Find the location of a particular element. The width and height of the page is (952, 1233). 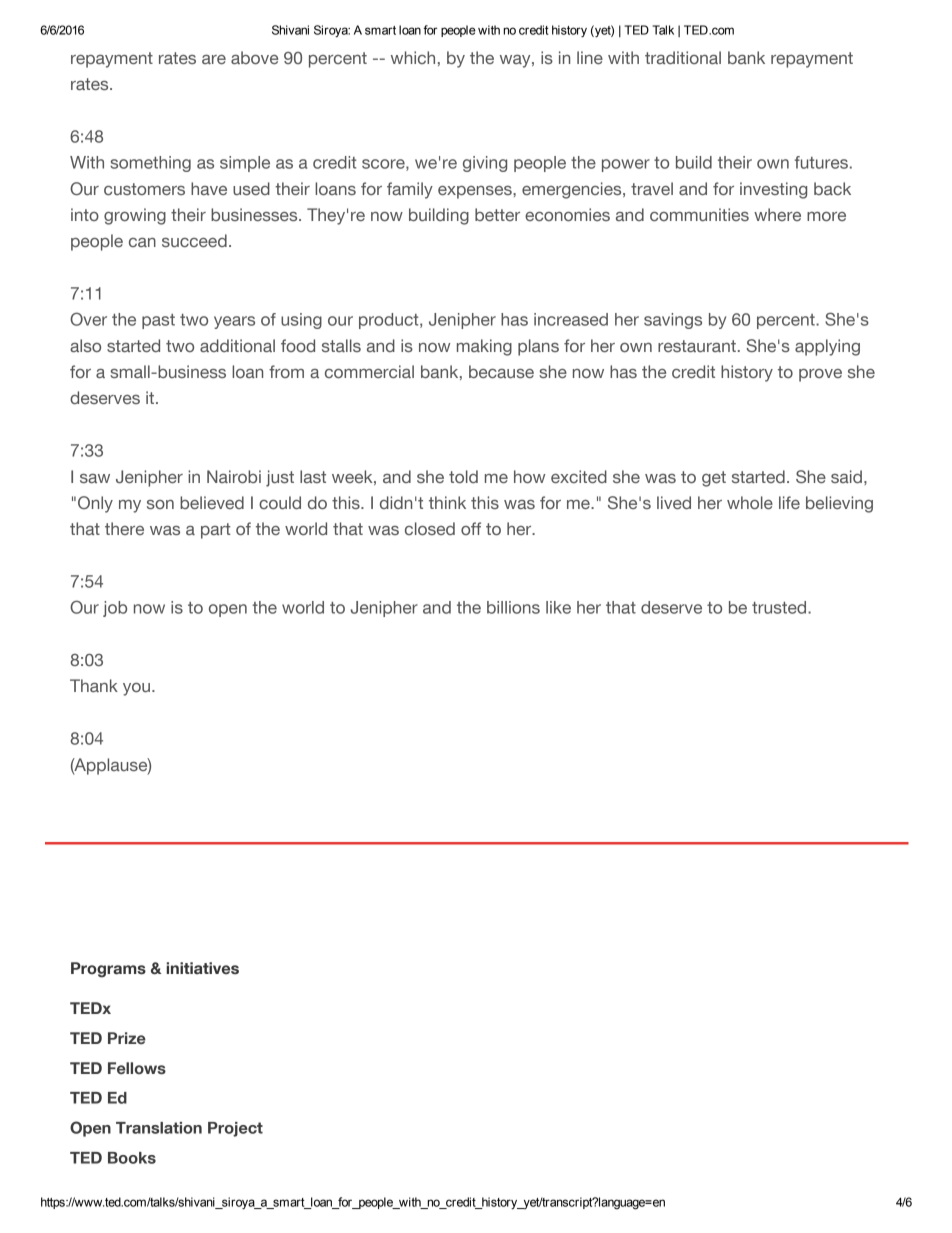

trusted is located at coordinates (780, 607).
